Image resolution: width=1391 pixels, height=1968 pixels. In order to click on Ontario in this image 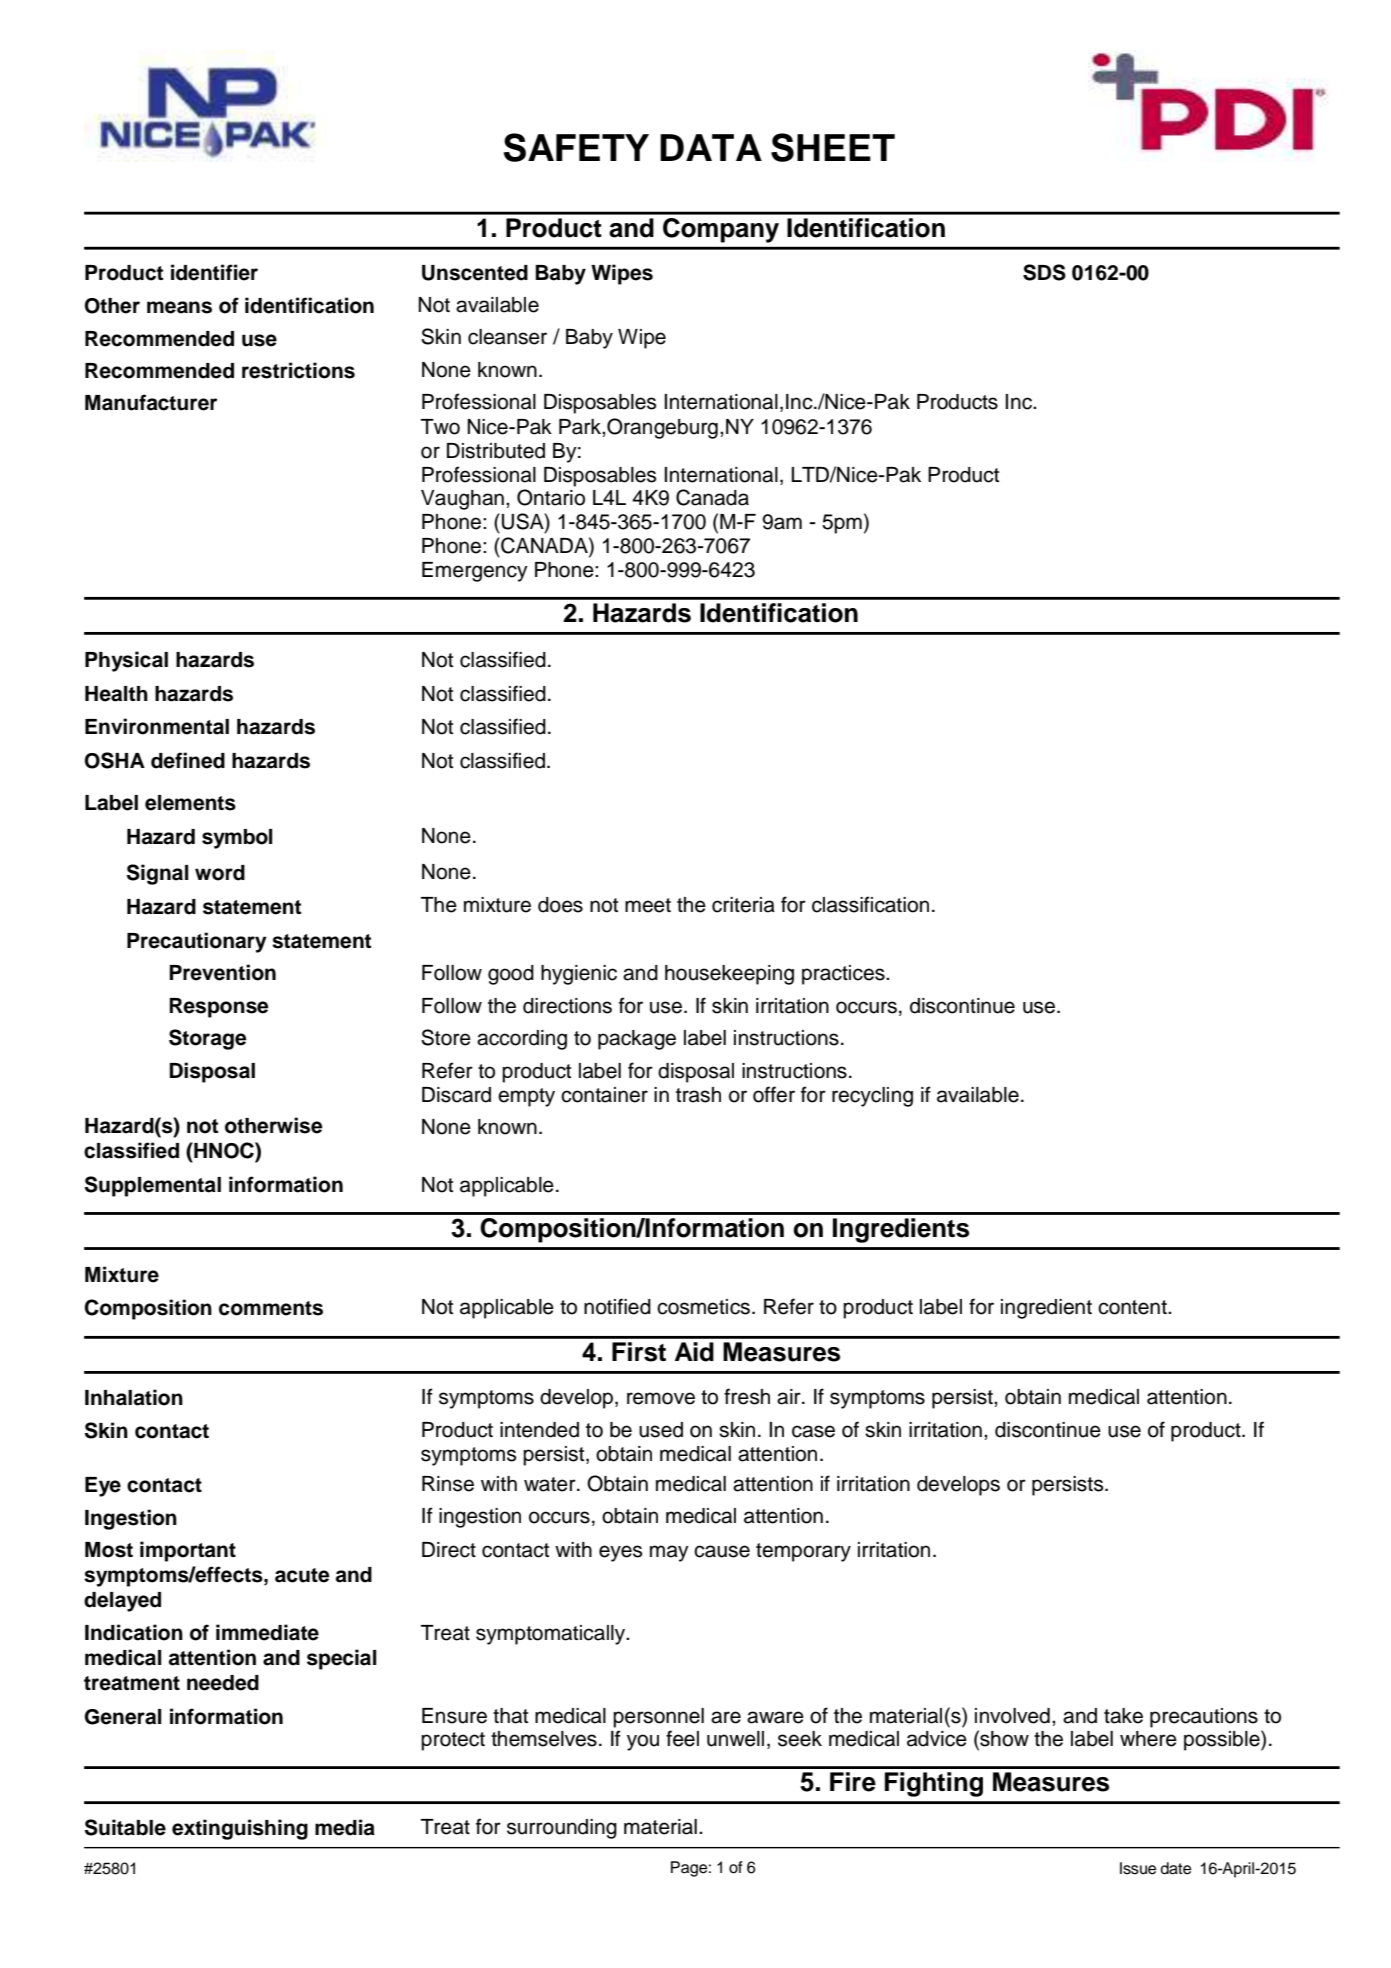, I will do `click(551, 497)`.
